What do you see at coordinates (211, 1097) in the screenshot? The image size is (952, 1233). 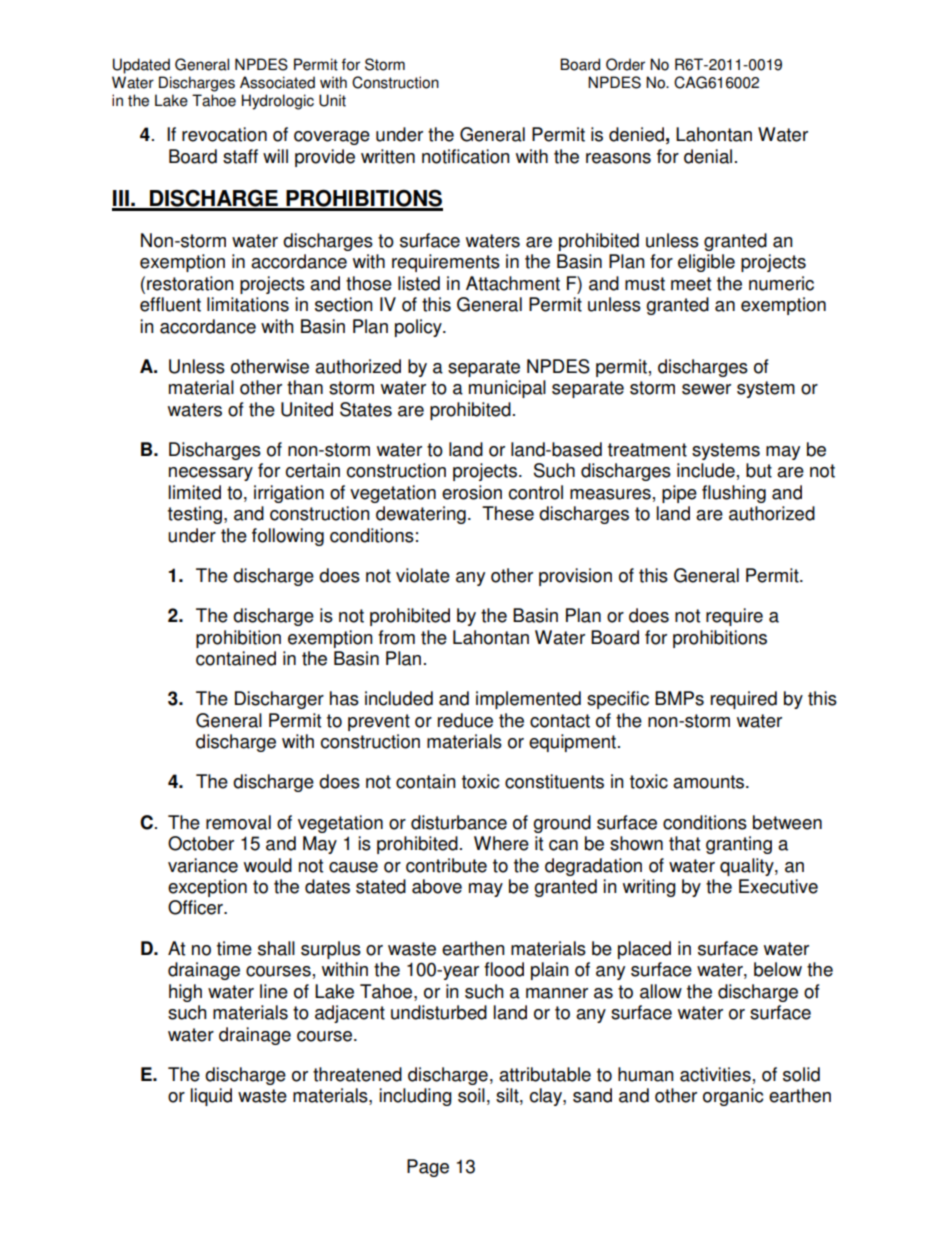 I see `liquid` at bounding box center [211, 1097].
